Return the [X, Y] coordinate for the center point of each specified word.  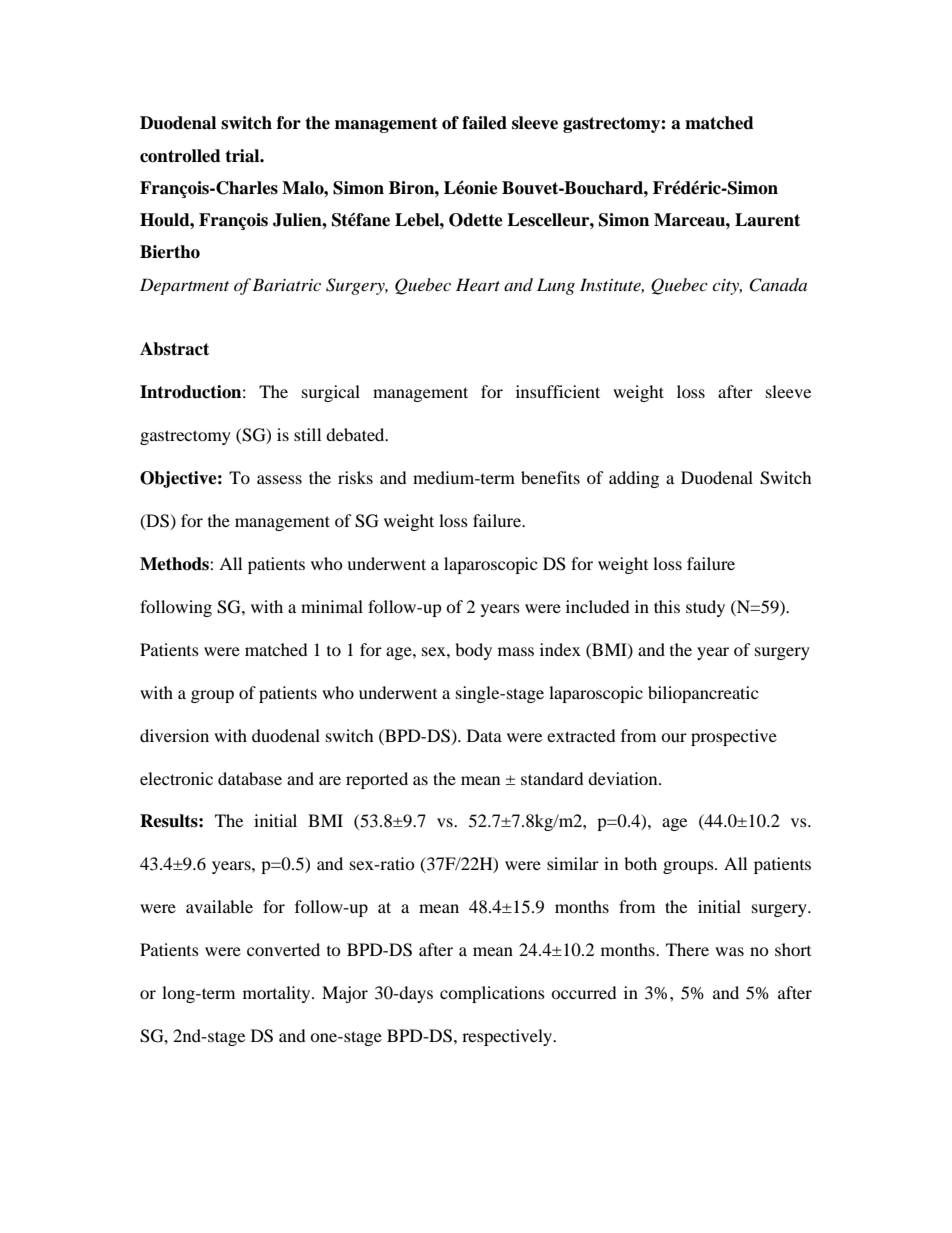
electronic [176, 778]
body [473, 651]
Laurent [767, 220]
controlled [180, 156]
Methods [175, 564]
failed [484, 123]
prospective [734, 737]
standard [552, 778]
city [727, 287]
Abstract [174, 349]
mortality [278, 994]
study [705, 608]
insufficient [558, 391]
